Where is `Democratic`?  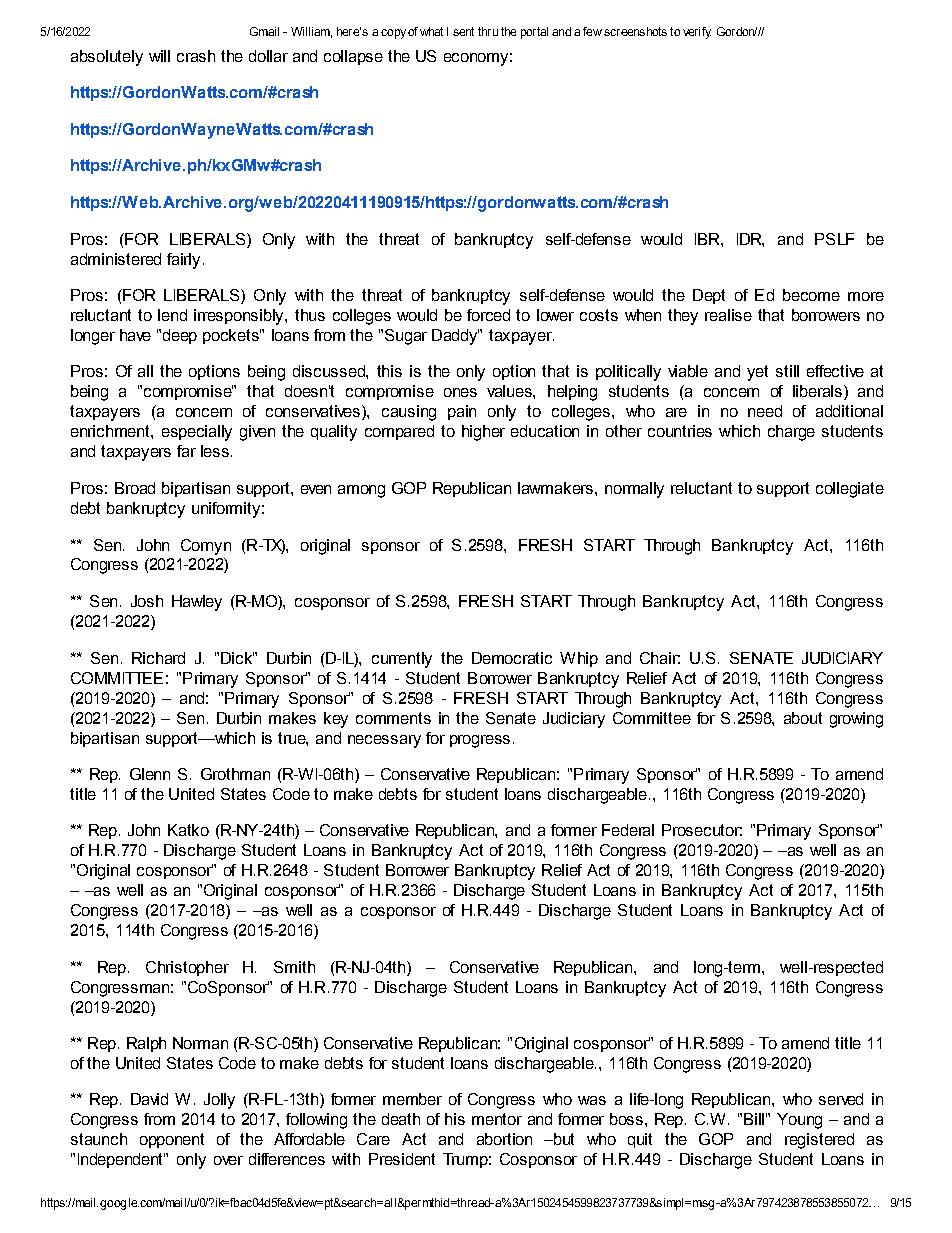
Democratic is located at coordinates (512, 658).
